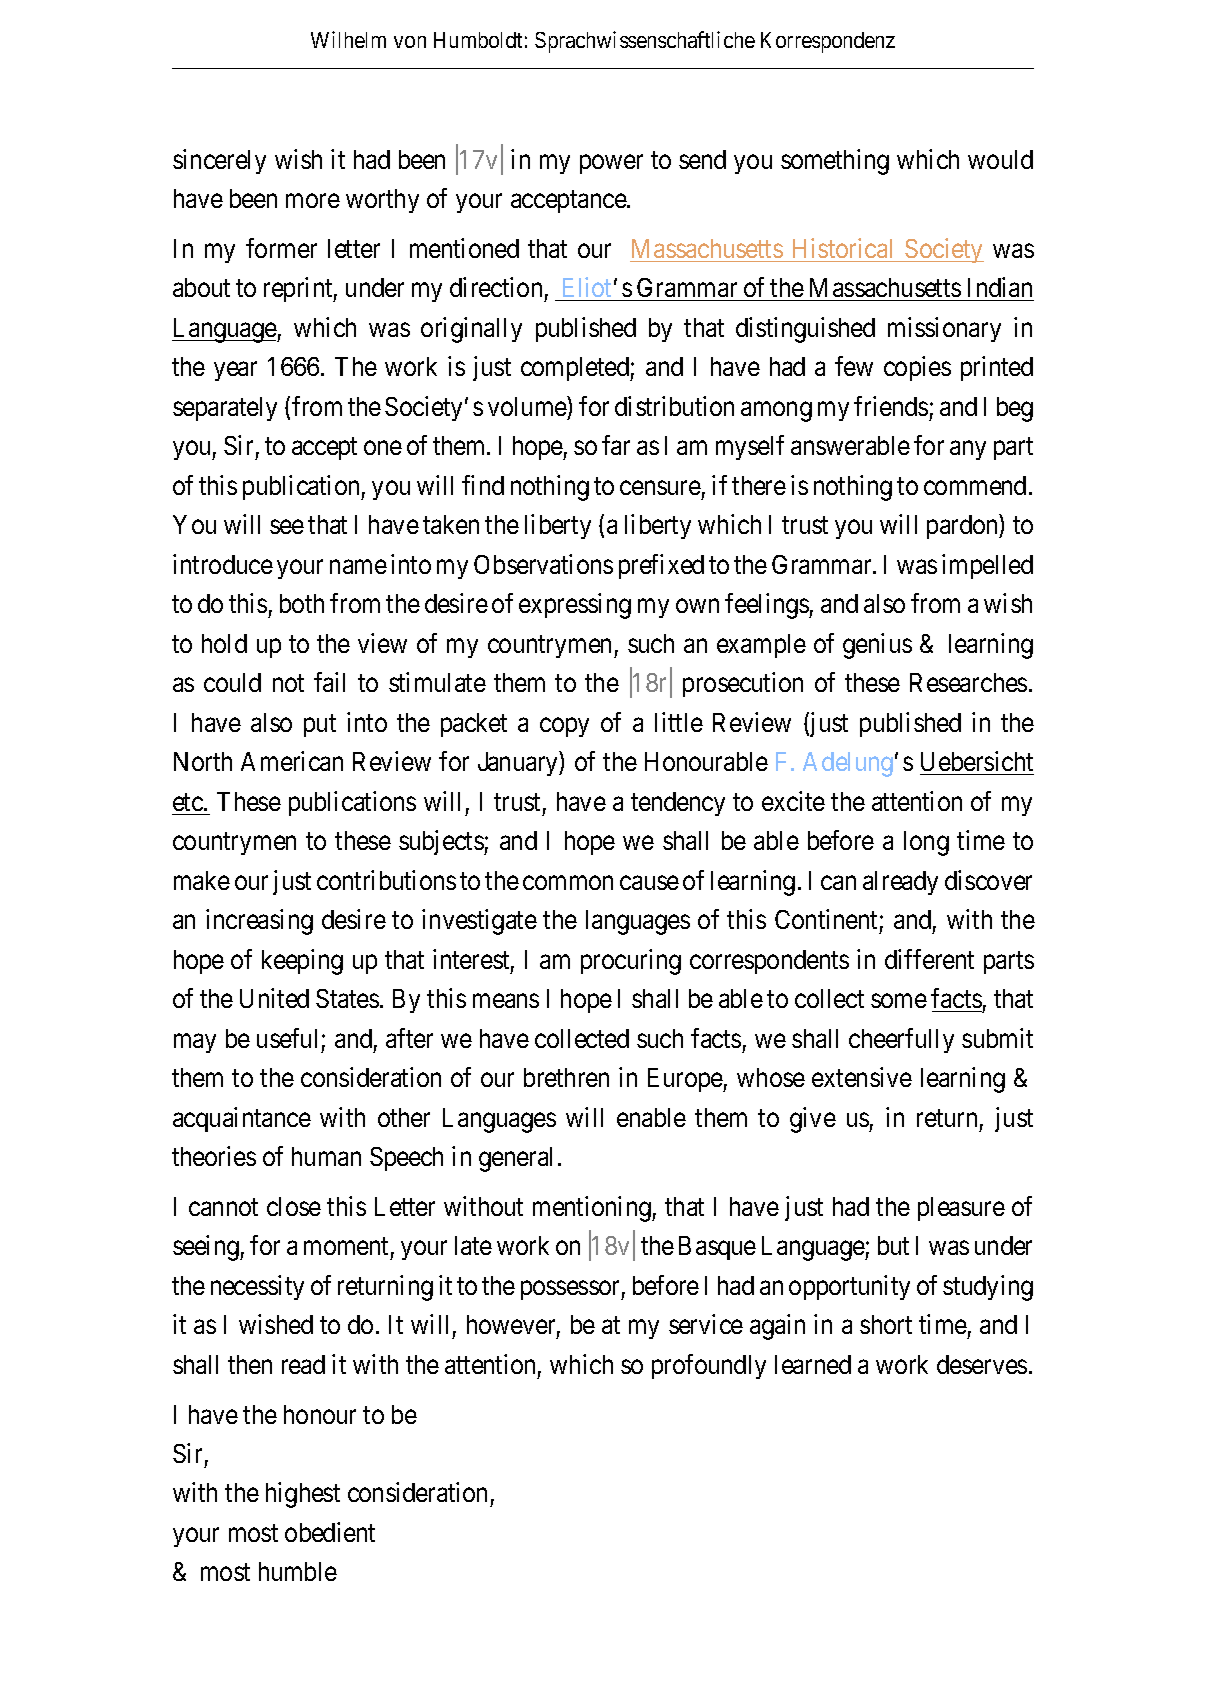 The height and width of the screenshot is (1705, 1206). What do you see at coordinates (631, 962) in the screenshot?
I see `procuring` at bounding box center [631, 962].
